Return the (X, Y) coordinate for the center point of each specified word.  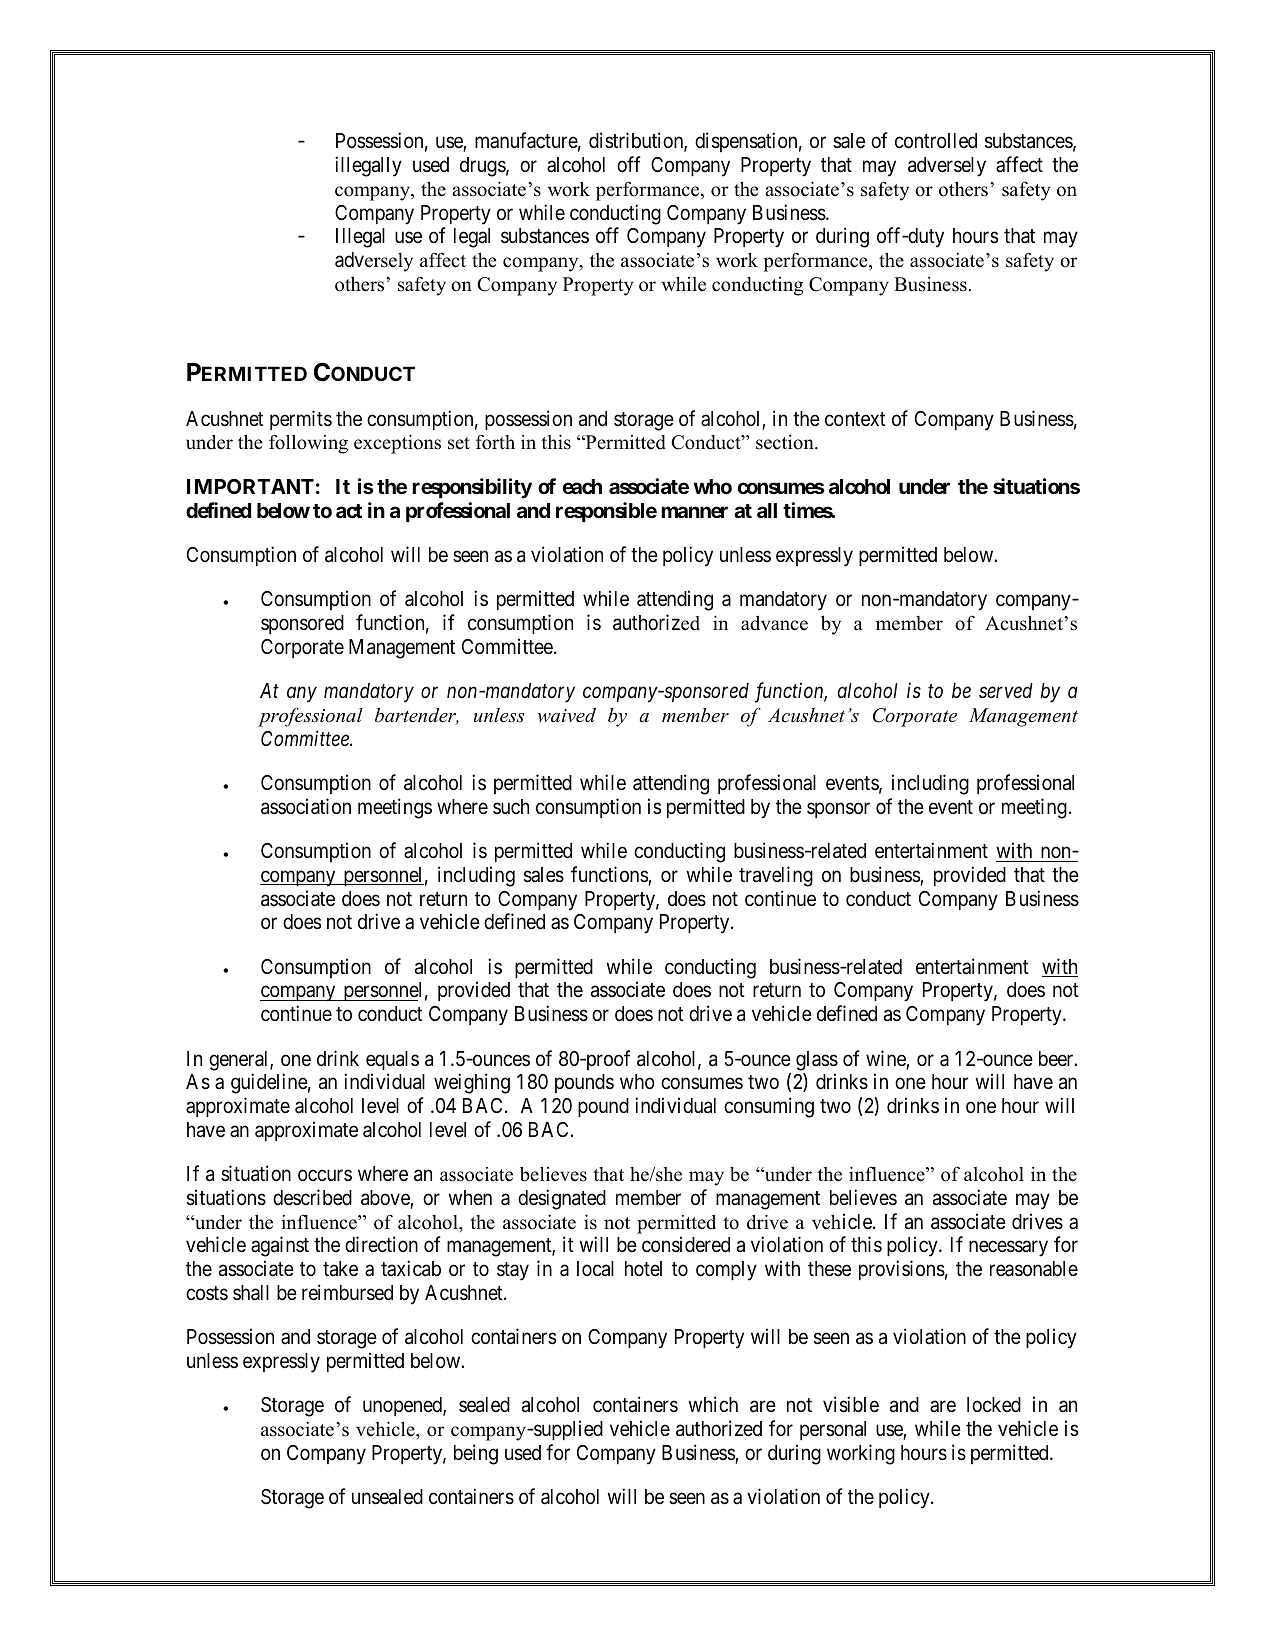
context (855, 419)
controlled (936, 141)
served (1006, 691)
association (306, 806)
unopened (403, 1406)
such (511, 806)
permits (301, 420)
